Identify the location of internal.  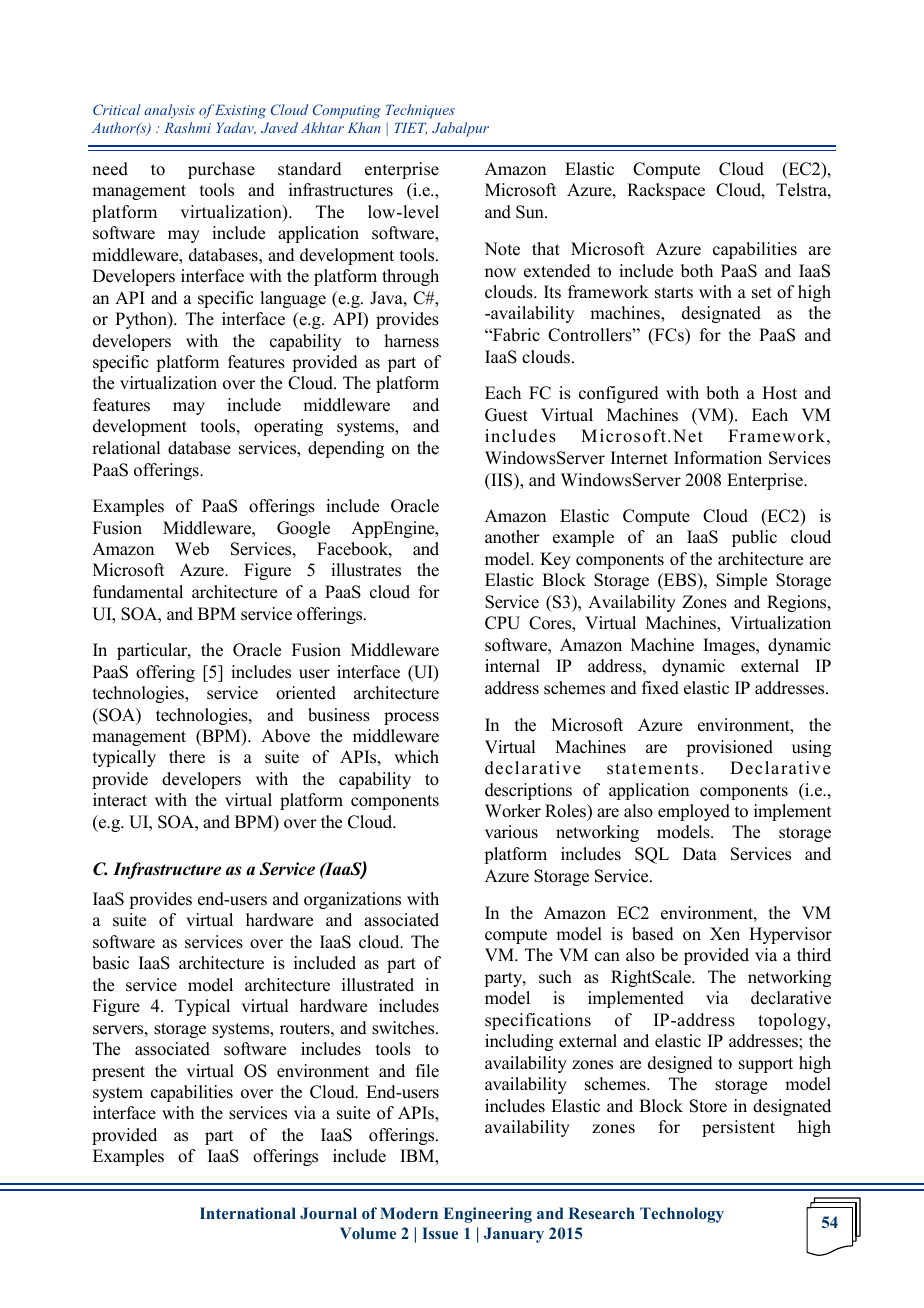
(512, 666).
